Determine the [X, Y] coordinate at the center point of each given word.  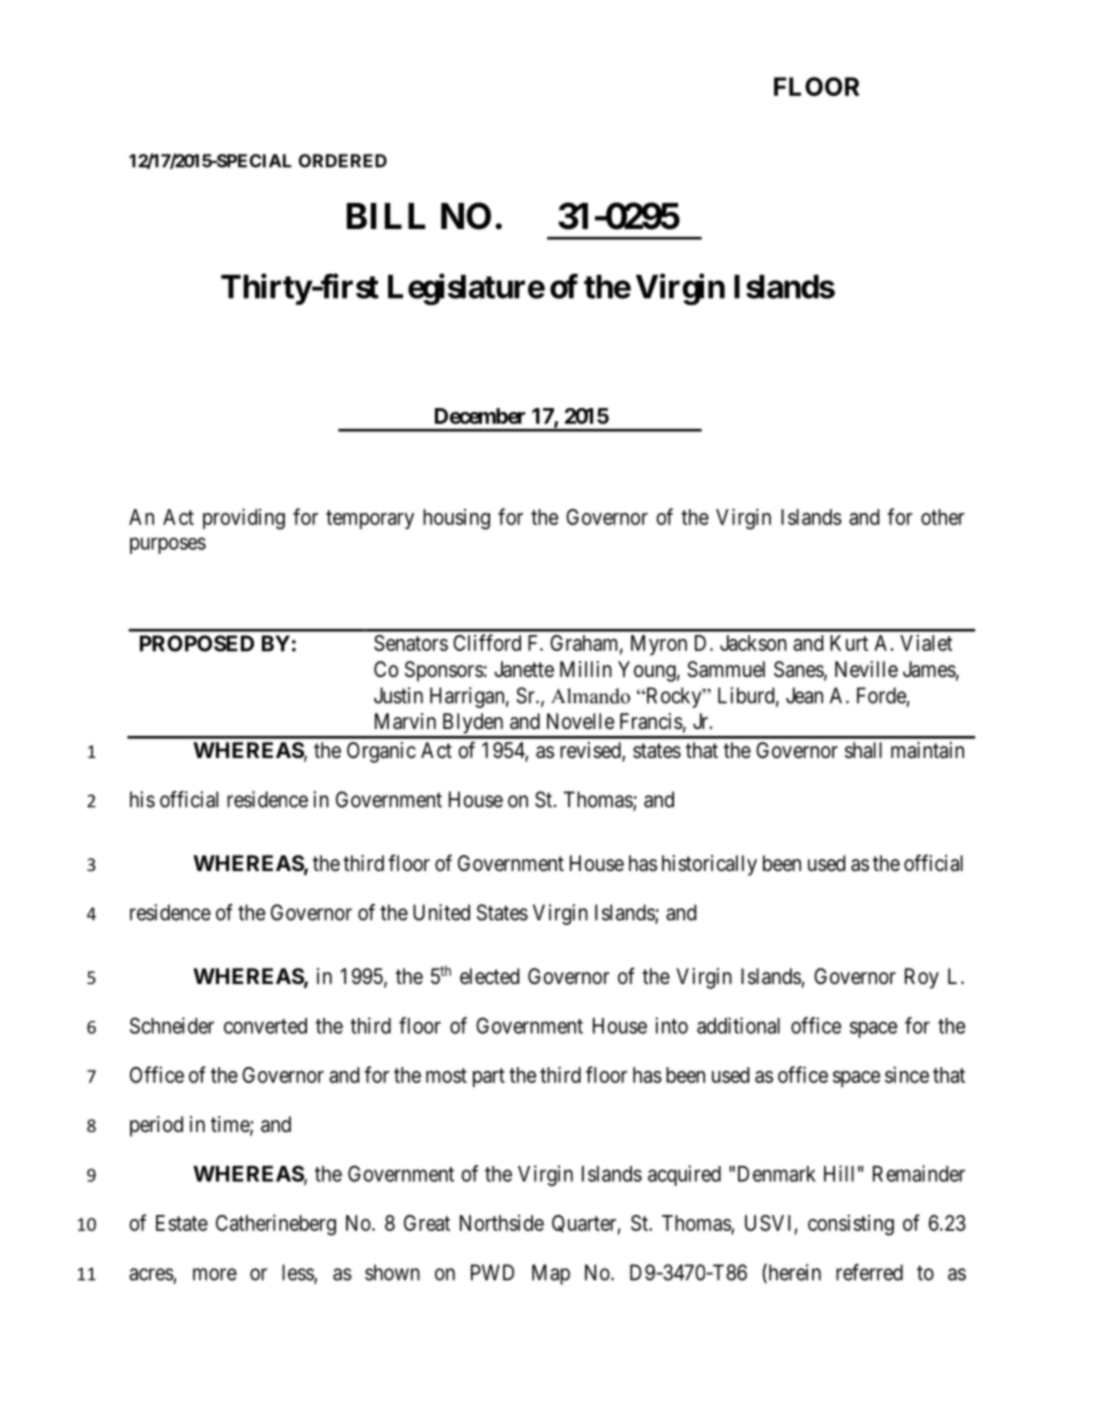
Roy [922, 978]
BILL [386, 216]
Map [551, 1274]
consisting [851, 1225]
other [943, 517]
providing [244, 519]
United [441, 912]
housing [456, 519]
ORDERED [343, 161]
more [215, 1274]
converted [265, 1026]
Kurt [849, 643]
